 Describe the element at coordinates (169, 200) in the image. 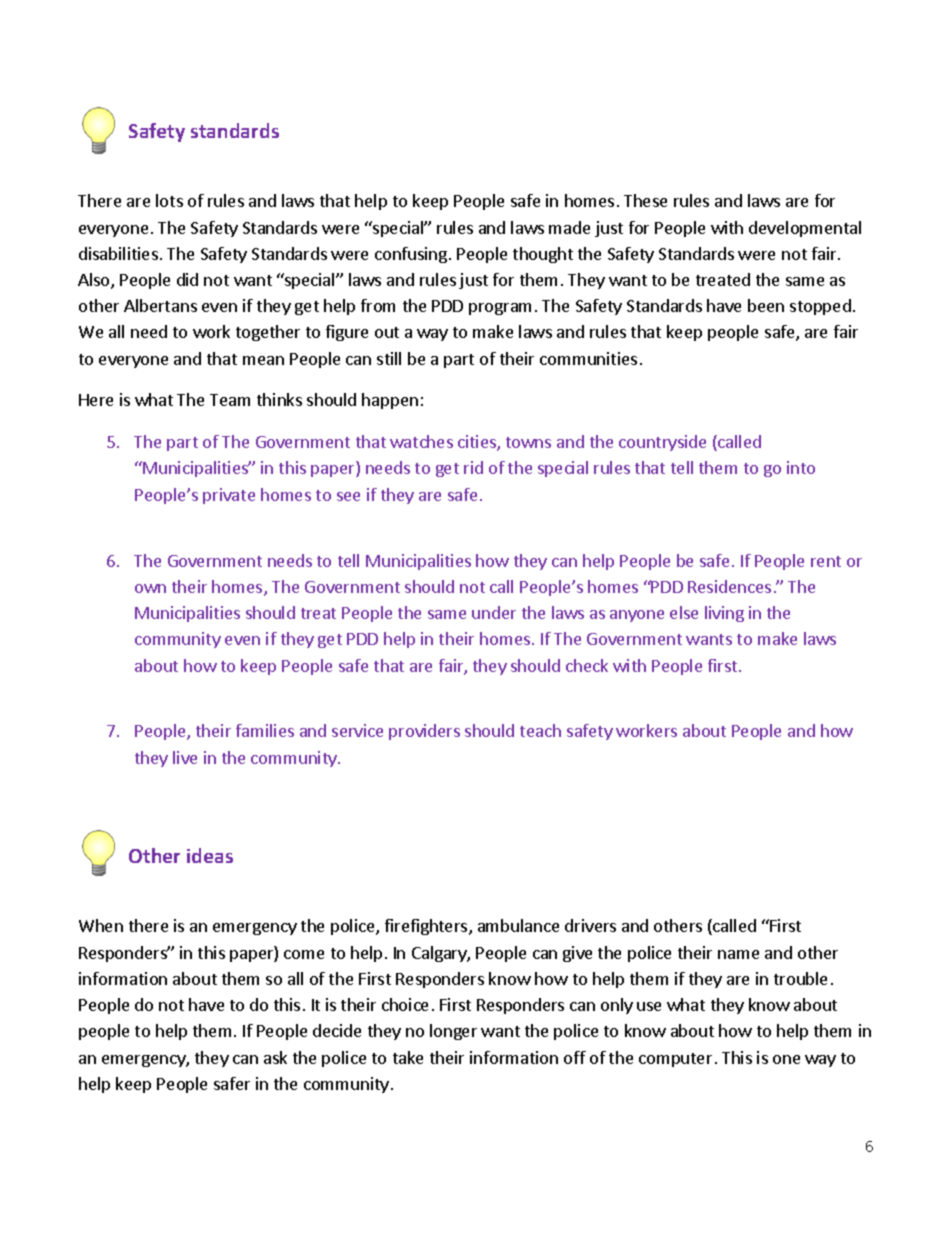

I see `lots` at that location.
